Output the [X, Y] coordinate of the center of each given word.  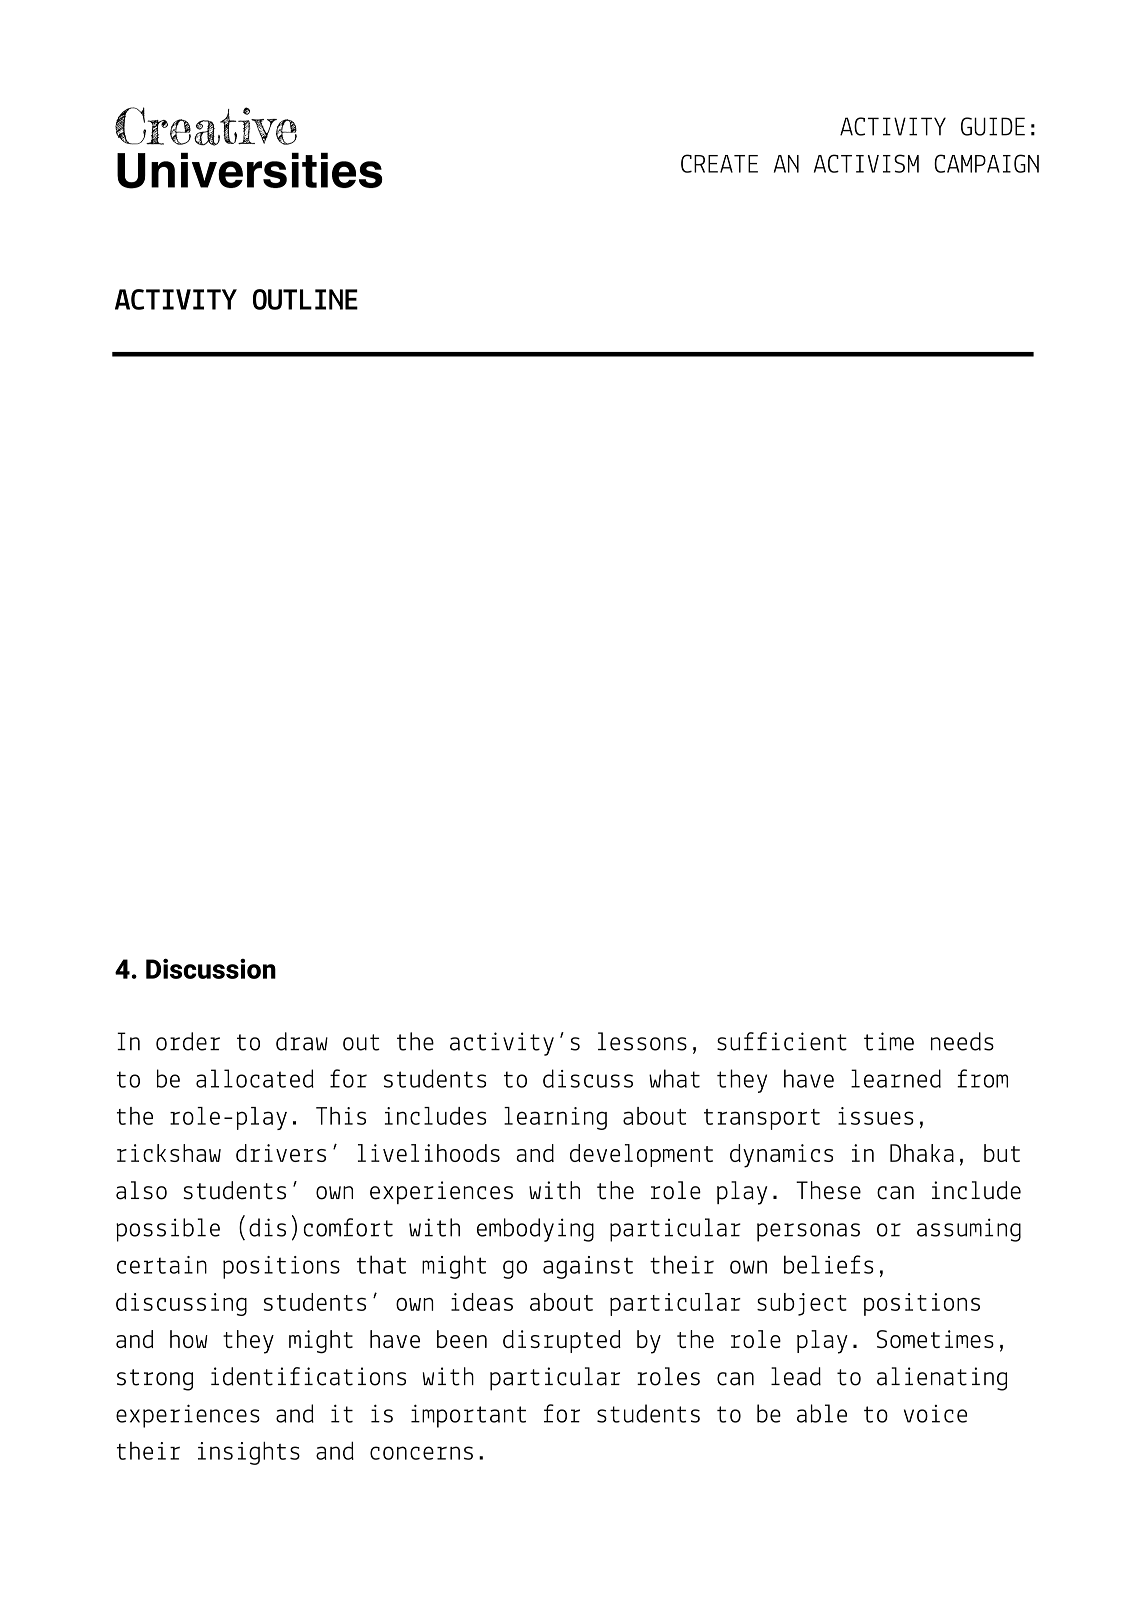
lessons [642, 1041]
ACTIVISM [866, 163]
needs [962, 1041]
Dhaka [922, 1153]
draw [302, 1041]
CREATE [719, 163]
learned [896, 1078]
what [674, 1078]
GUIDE [993, 126]
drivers [281, 1153]
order [188, 1041]
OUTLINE [305, 299]
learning [555, 1118]
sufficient [782, 1041]
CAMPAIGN [986, 163]
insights [249, 1453]
